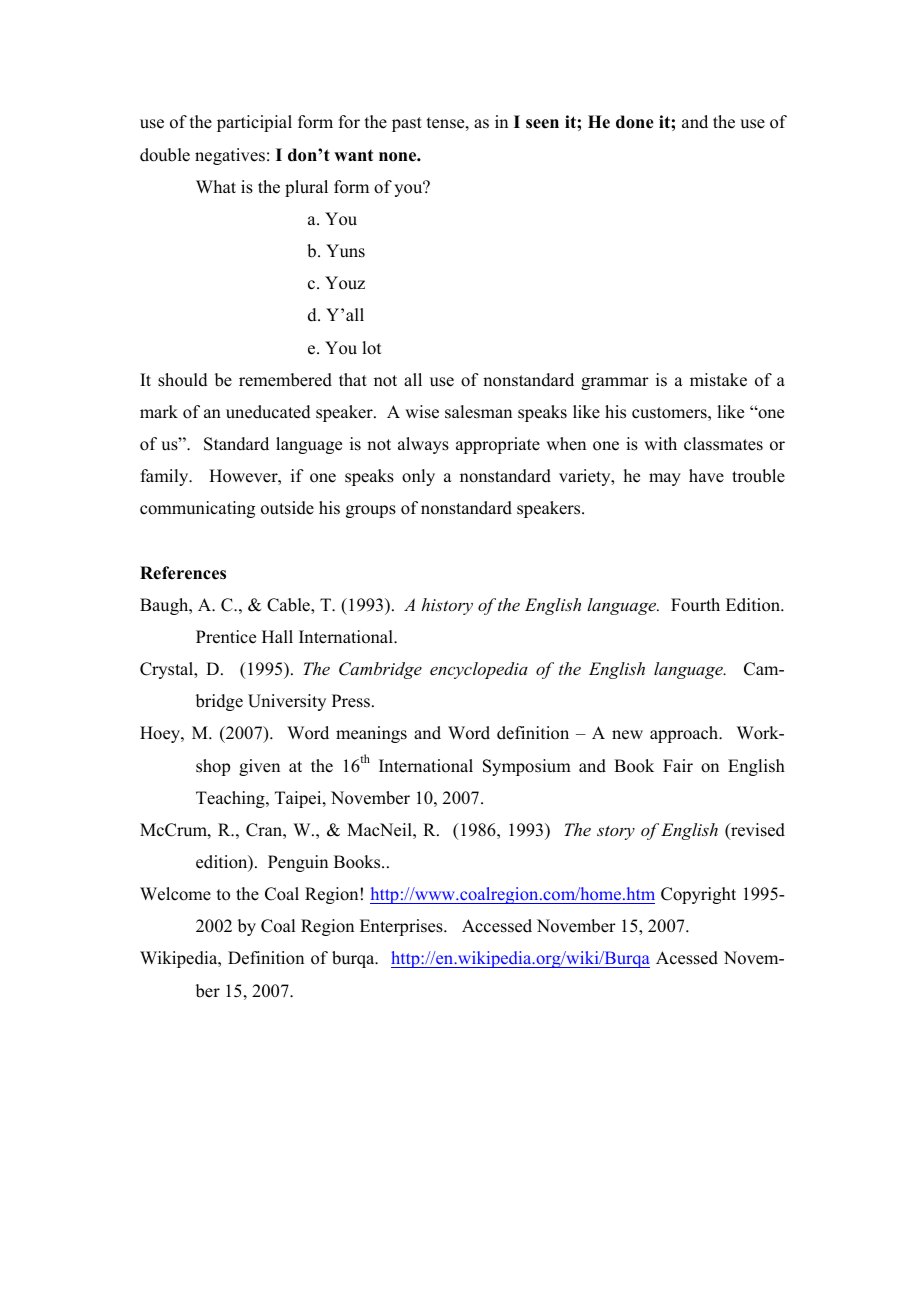  I want to click on lot, so click(371, 348).
